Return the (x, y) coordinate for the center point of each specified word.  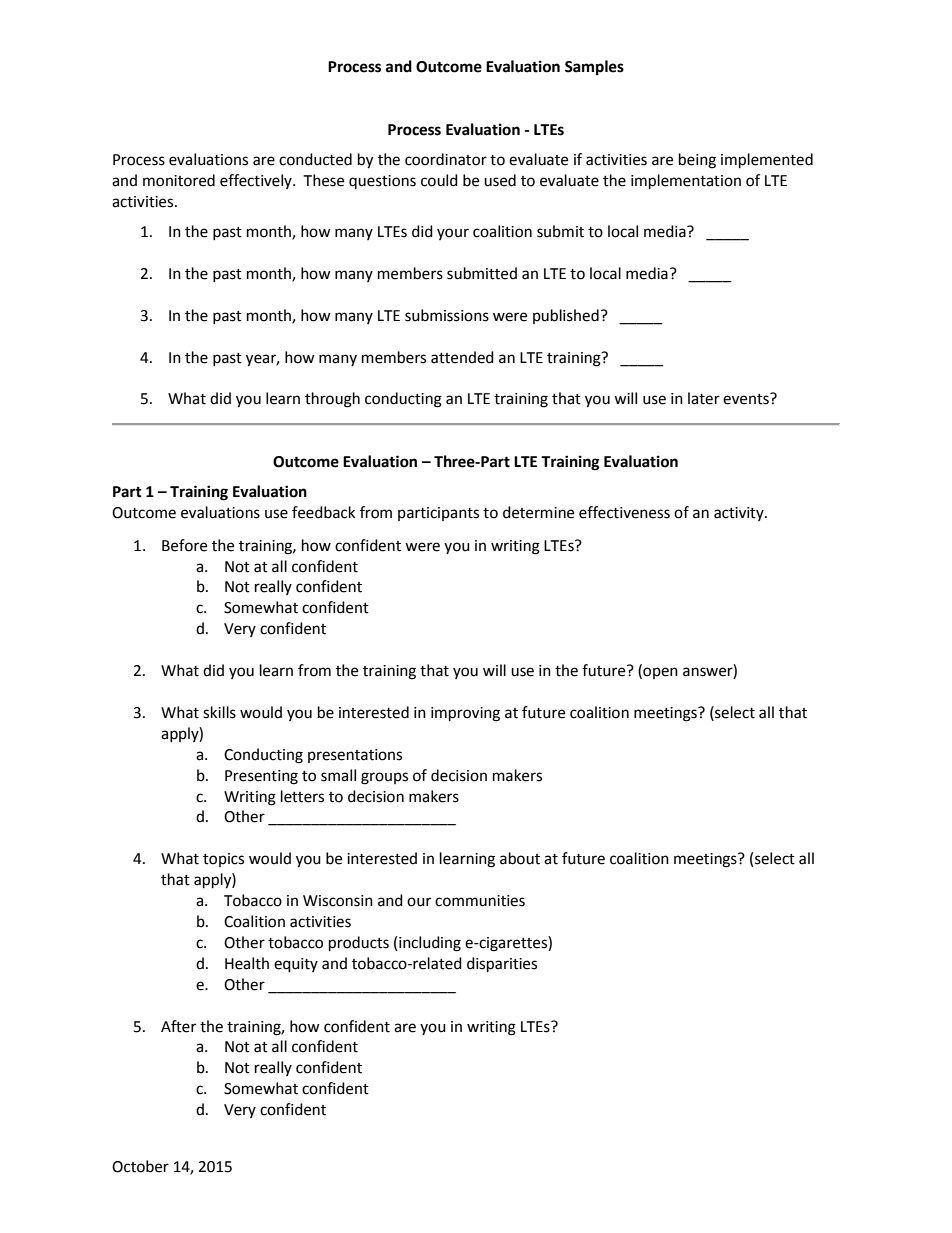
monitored (179, 180)
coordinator (446, 159)
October (140, 1166)
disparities (502, 965)
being (697, 161)
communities (480, 901)
